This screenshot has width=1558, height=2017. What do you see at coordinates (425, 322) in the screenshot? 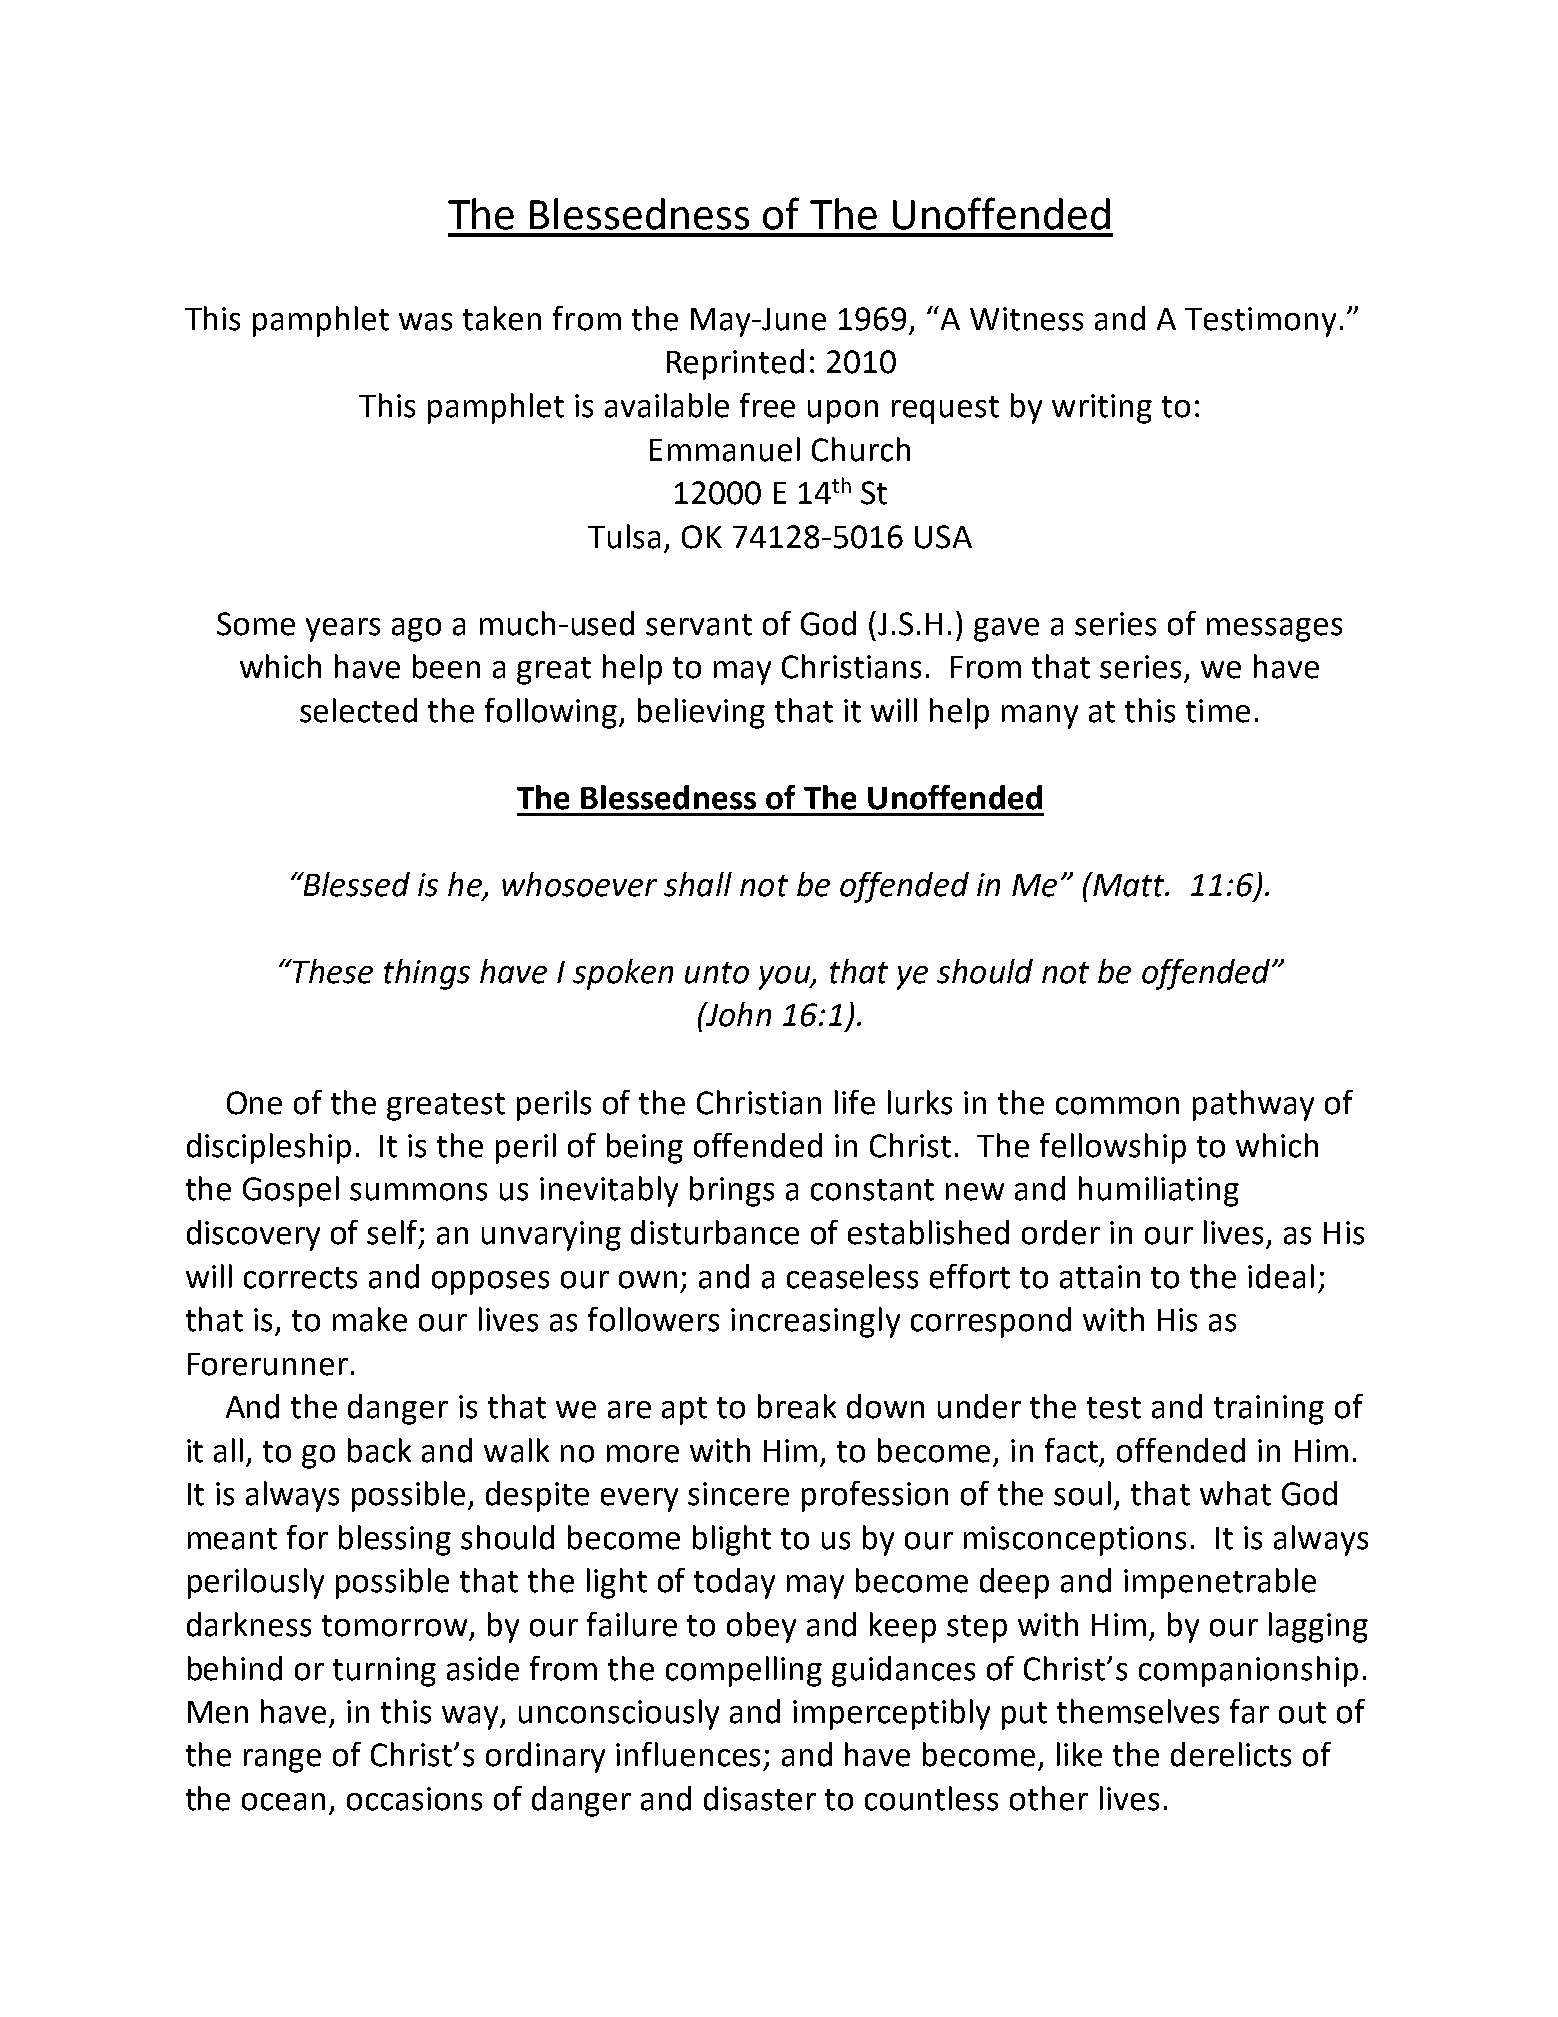
I see `was` at bounding box center [425, 322].
